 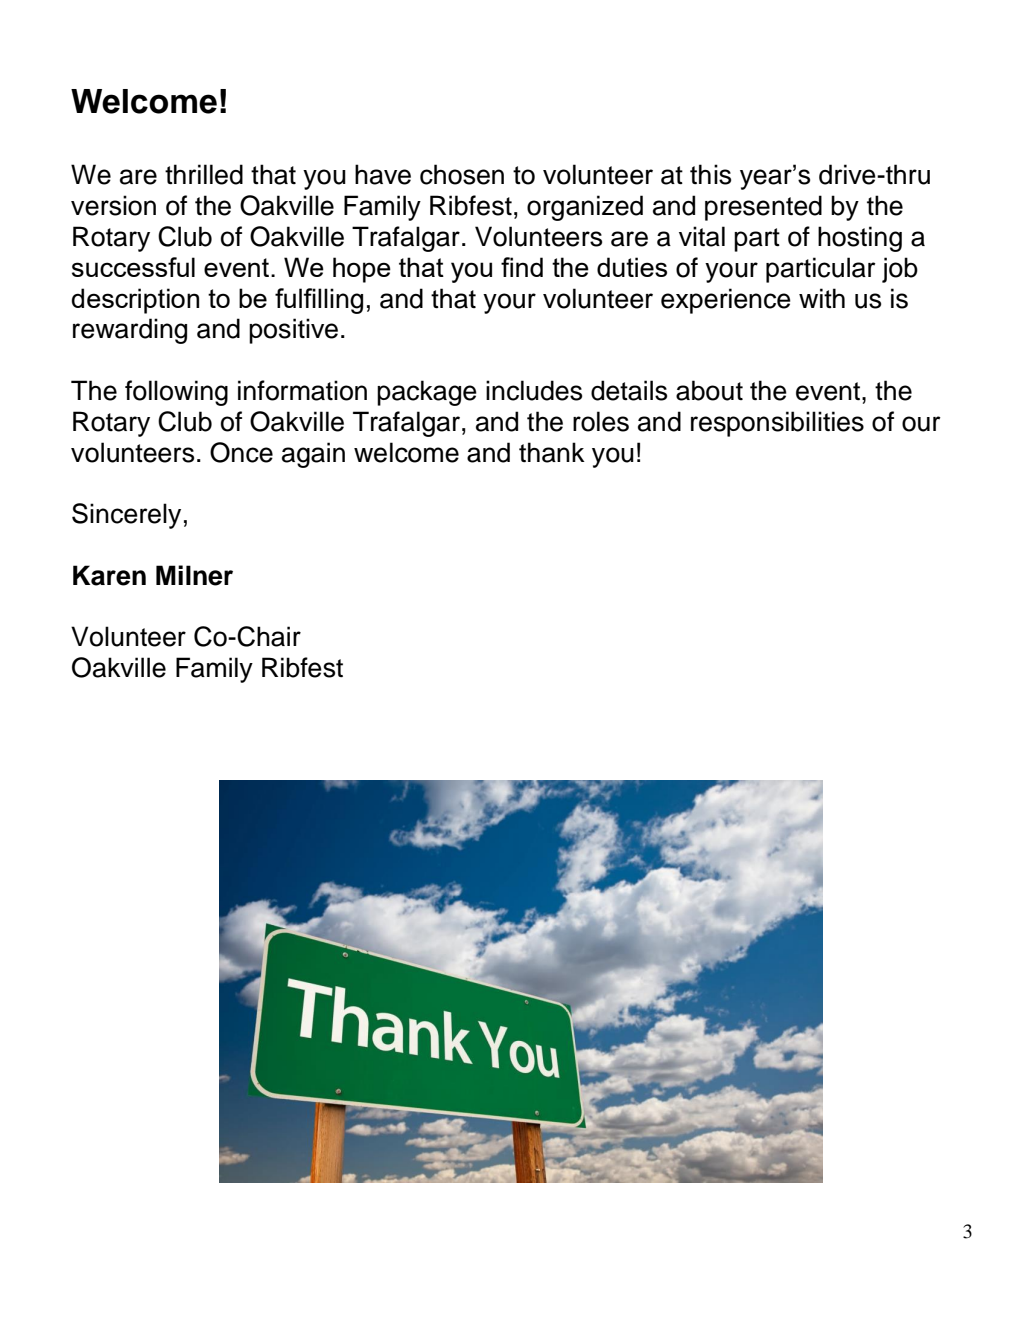 I want to click on duties, so click(x=632, y=267).
